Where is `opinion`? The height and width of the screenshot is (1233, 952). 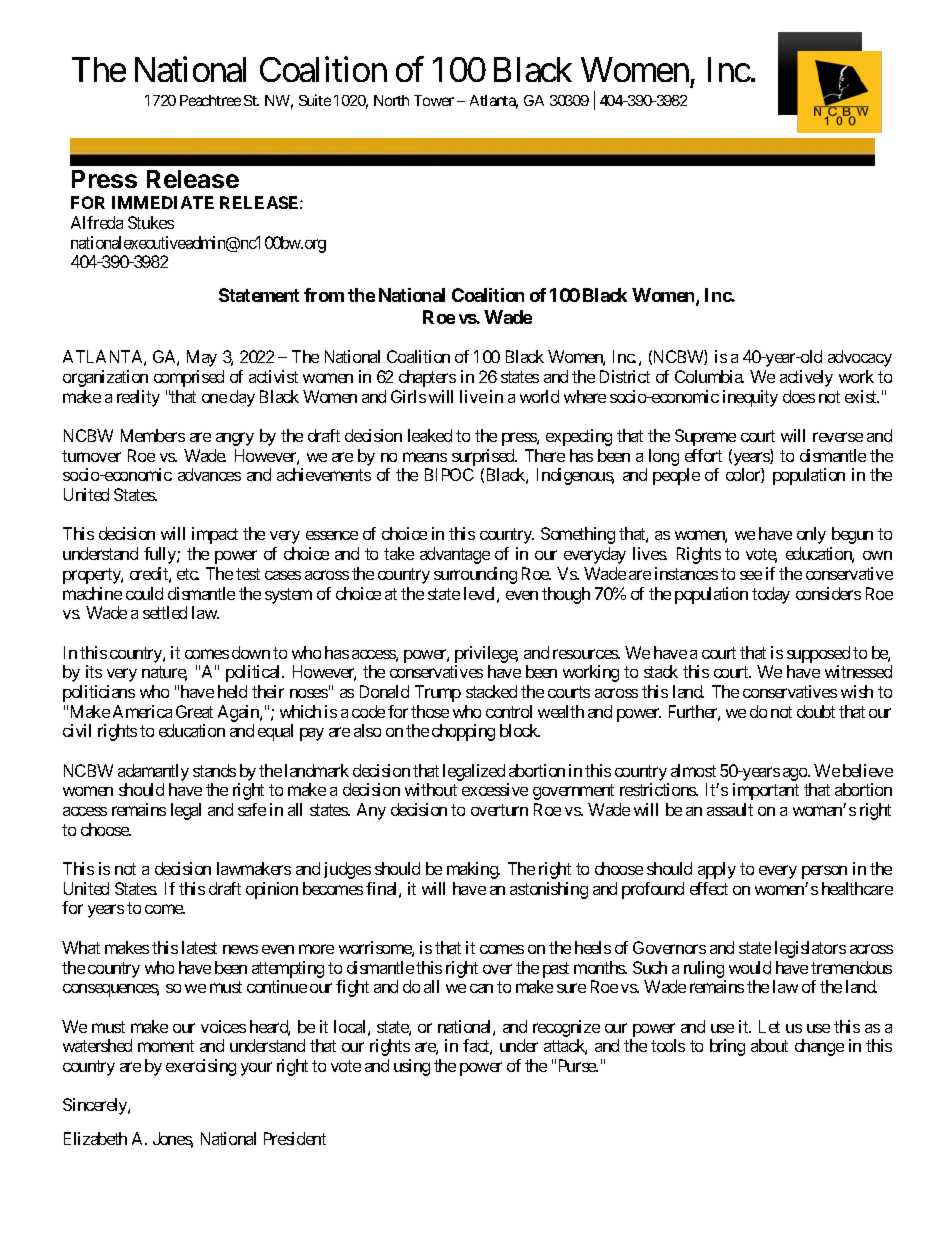
opinion is located at coordinates (272, 890).
